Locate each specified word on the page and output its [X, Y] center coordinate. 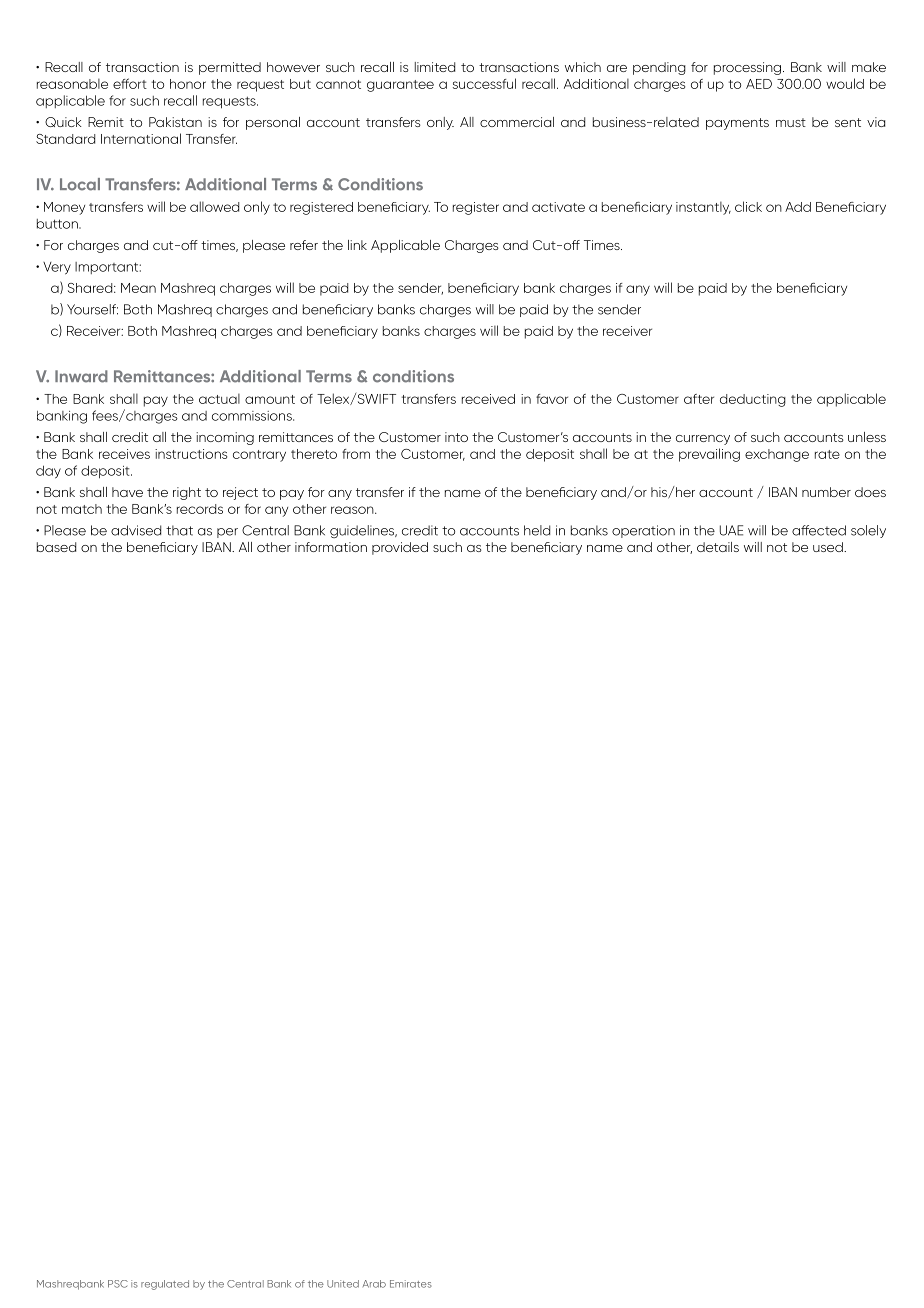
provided [400, 548]
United [343, 1284]
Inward [81, 376]
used [829, 547]
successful [484, 83]
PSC [118, 1284]
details [718, 547]
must [791, 122]
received [488, 399]
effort [130, 83]
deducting [753, 400]
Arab [374, 1284]
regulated [165, 1285]
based [56, 547]
